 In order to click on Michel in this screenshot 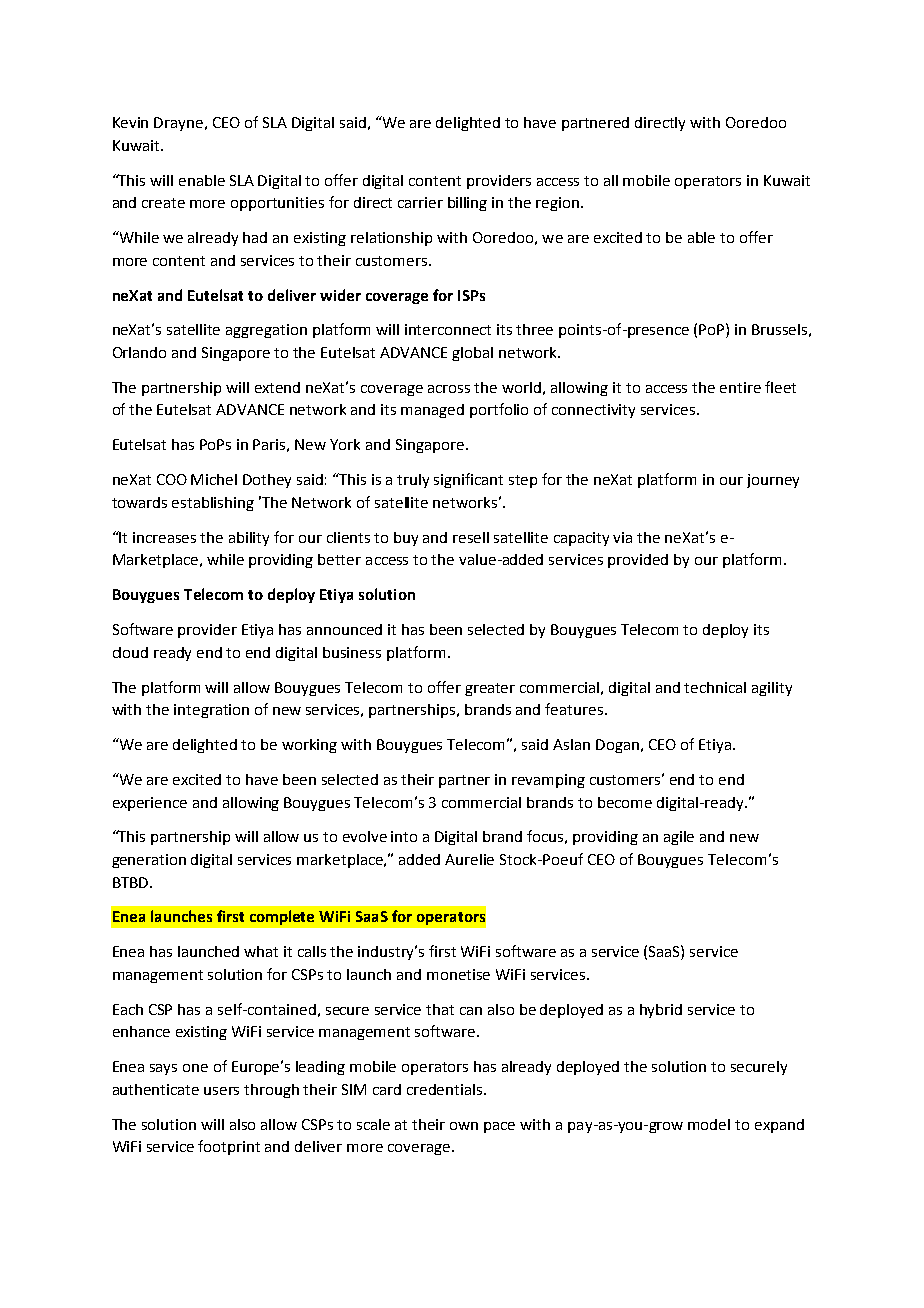, I will do `click(214, 479)`.
